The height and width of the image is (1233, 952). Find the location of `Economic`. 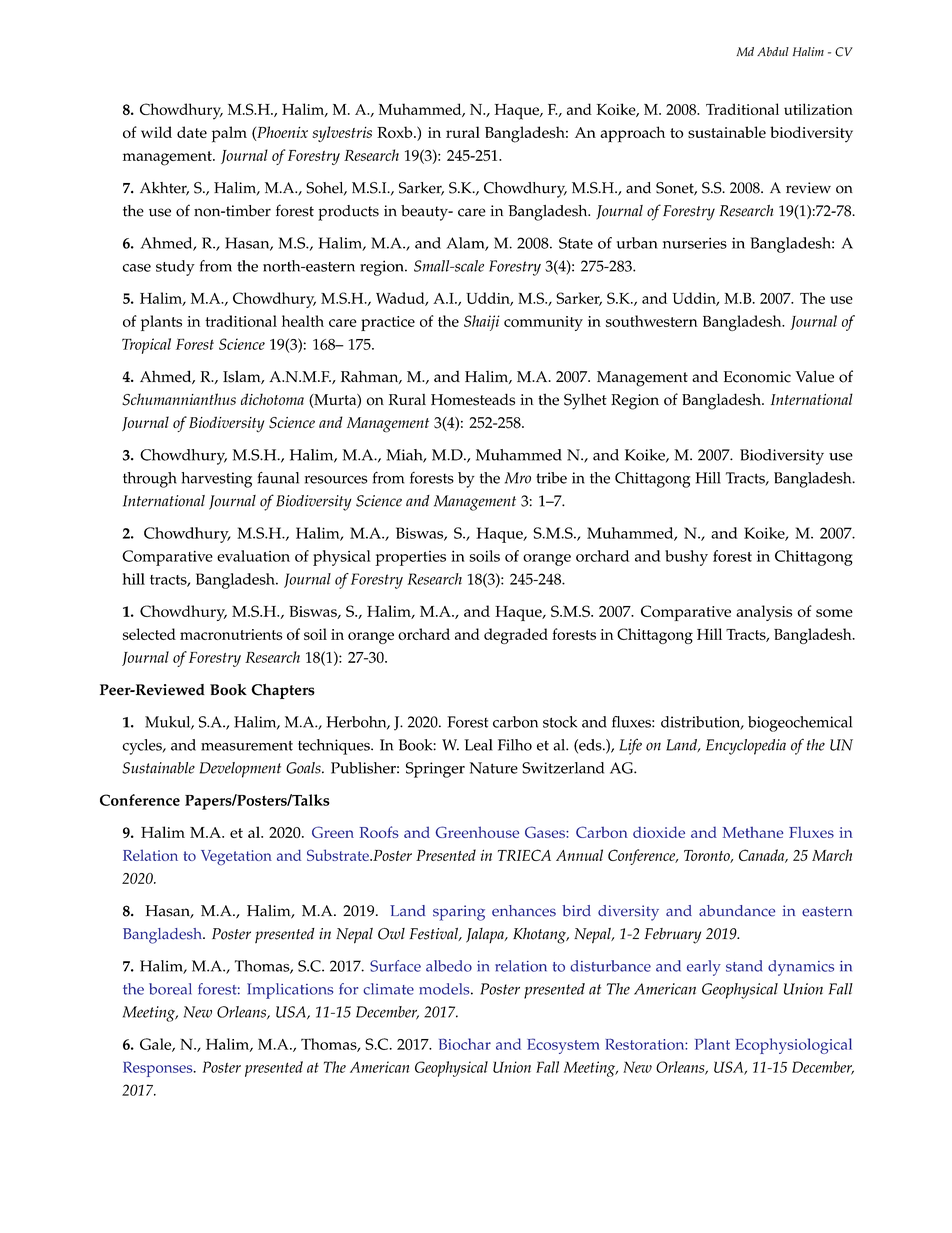

Economic is located at coordinates (757, 377).
